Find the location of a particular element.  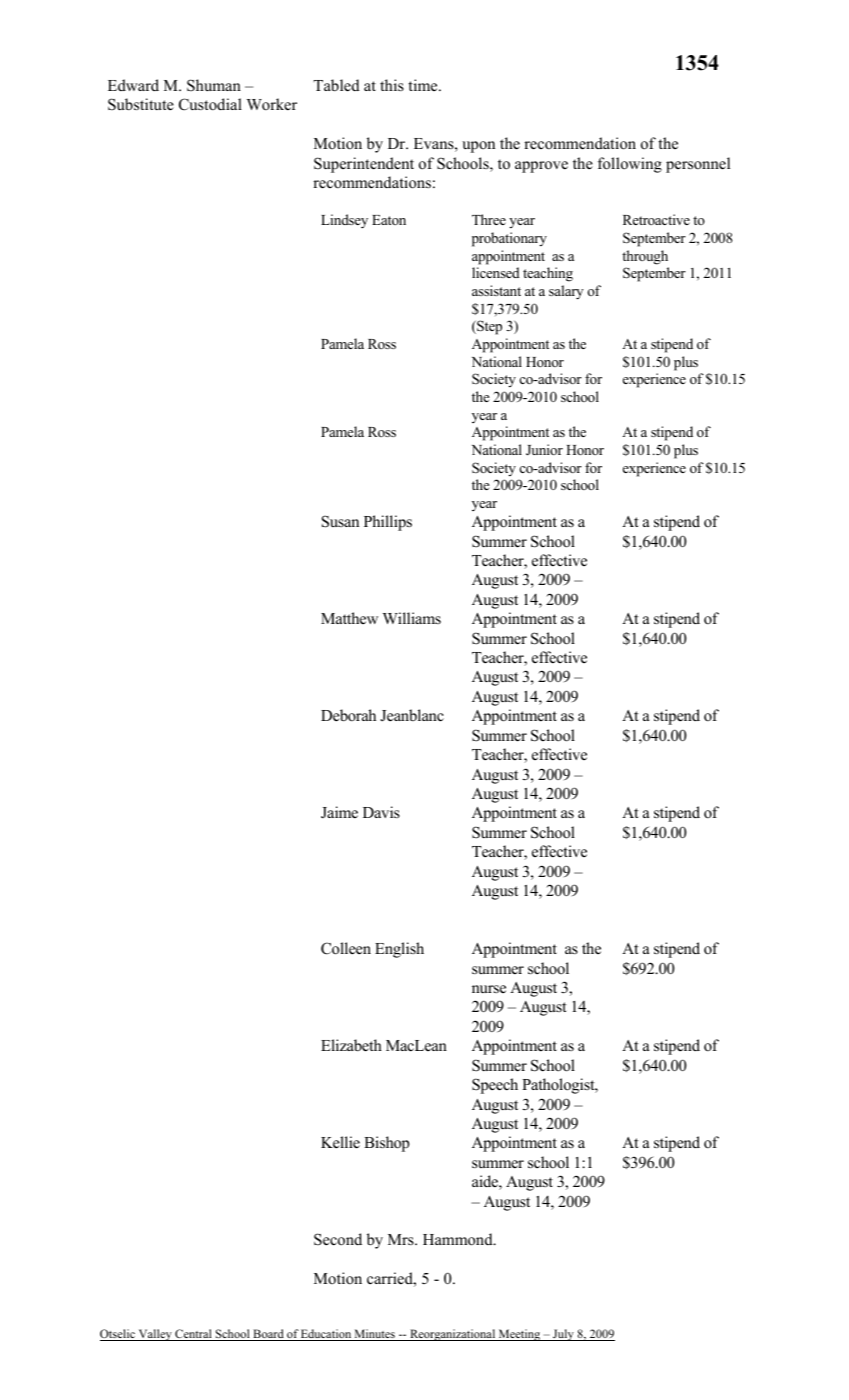

Deborah is located at coordinates (348, 715).
